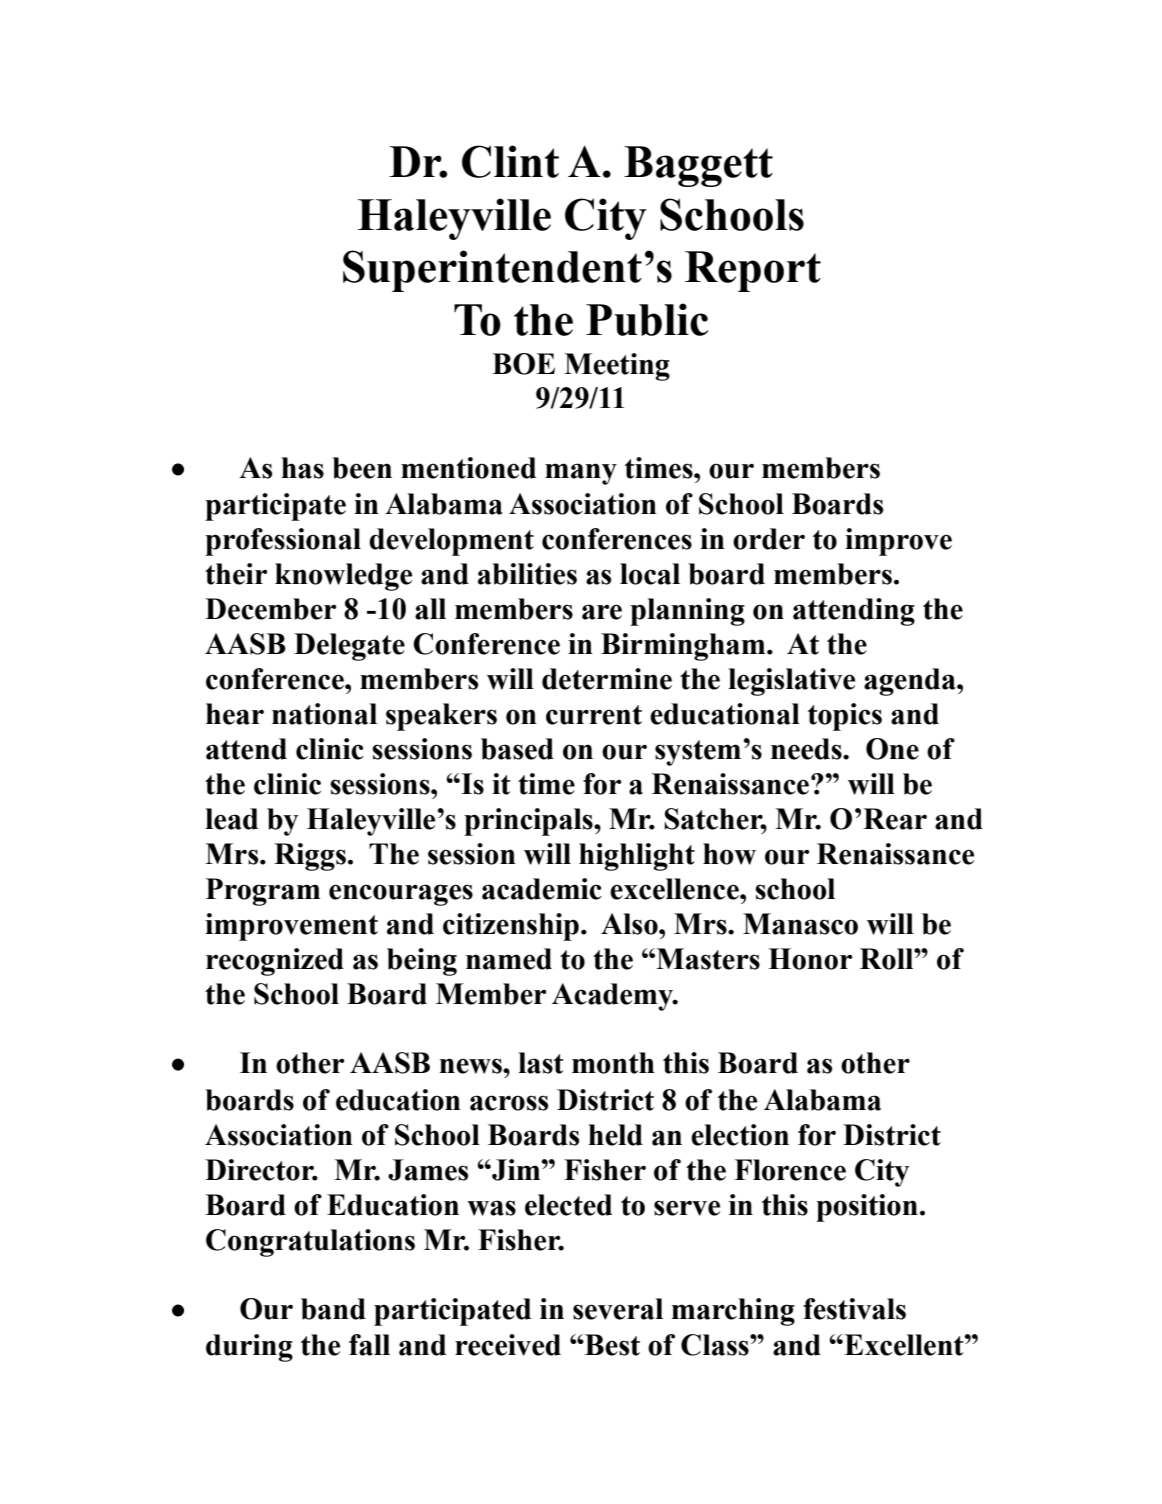 The width and height of the screenshot is (1162, 1504). What do you see at coordinates (618, 1309) in the screenshot?
I see `several` at bounding box center [618, 1309].
